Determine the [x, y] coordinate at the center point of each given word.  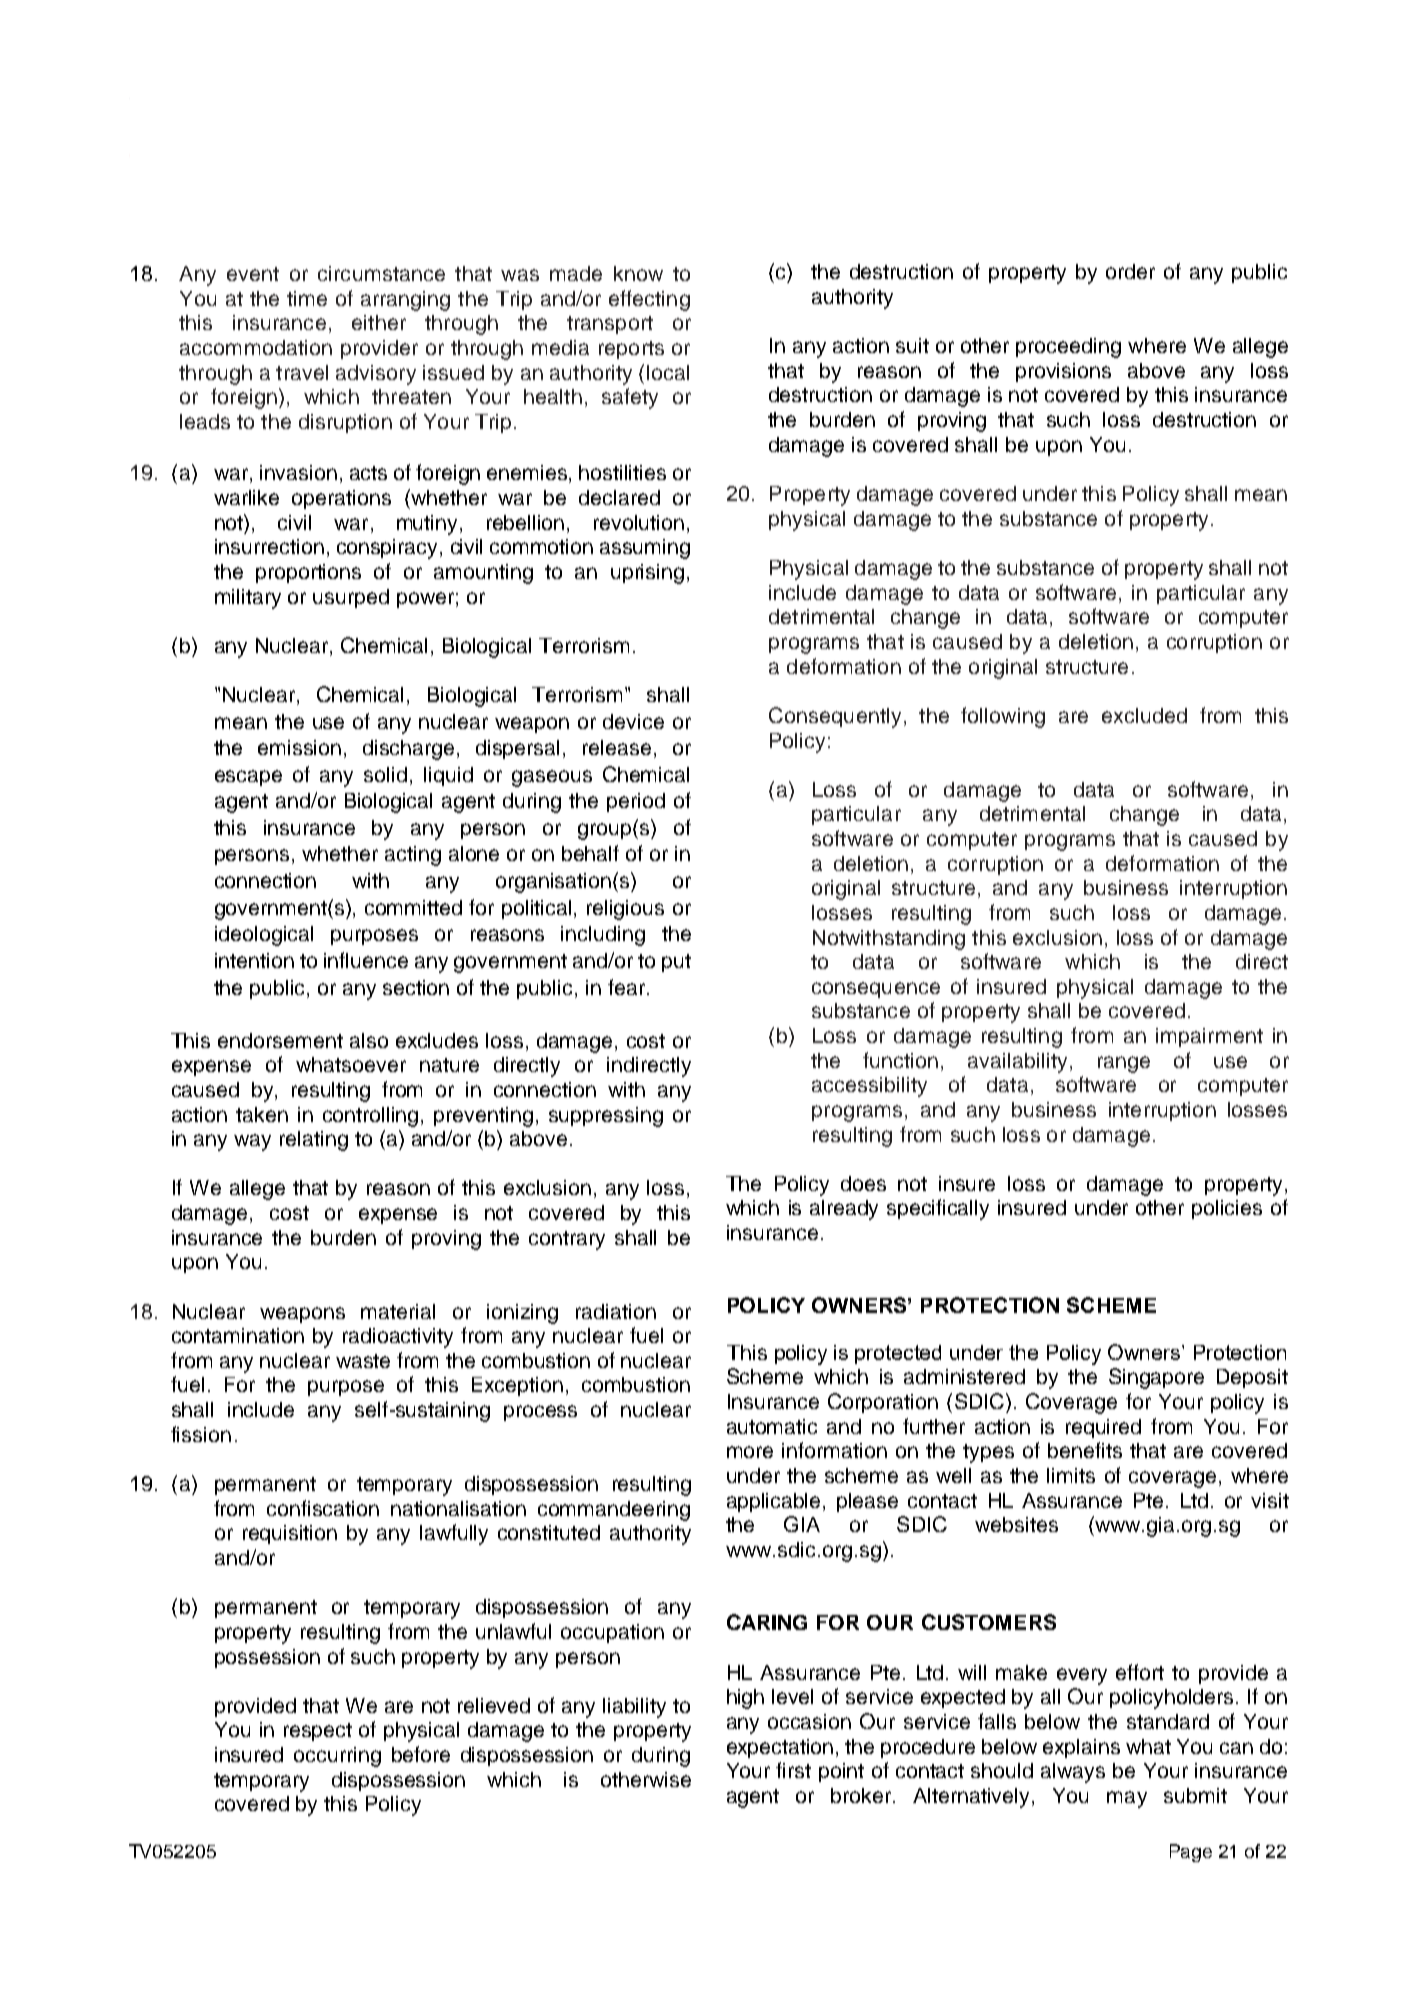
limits [1071, 1475]
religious [625, 910]
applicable [775, 1502]
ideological [264, 936]
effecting [649, 300]
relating [314, 1141]
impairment [1209, 1037]
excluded [1144, 715]
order [1130, 271]
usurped [351, 598]
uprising [647, 574]
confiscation [323, 1508]
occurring [337, 1757]
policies [1227, 1209]
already [844, 1210]
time [307, 298]
